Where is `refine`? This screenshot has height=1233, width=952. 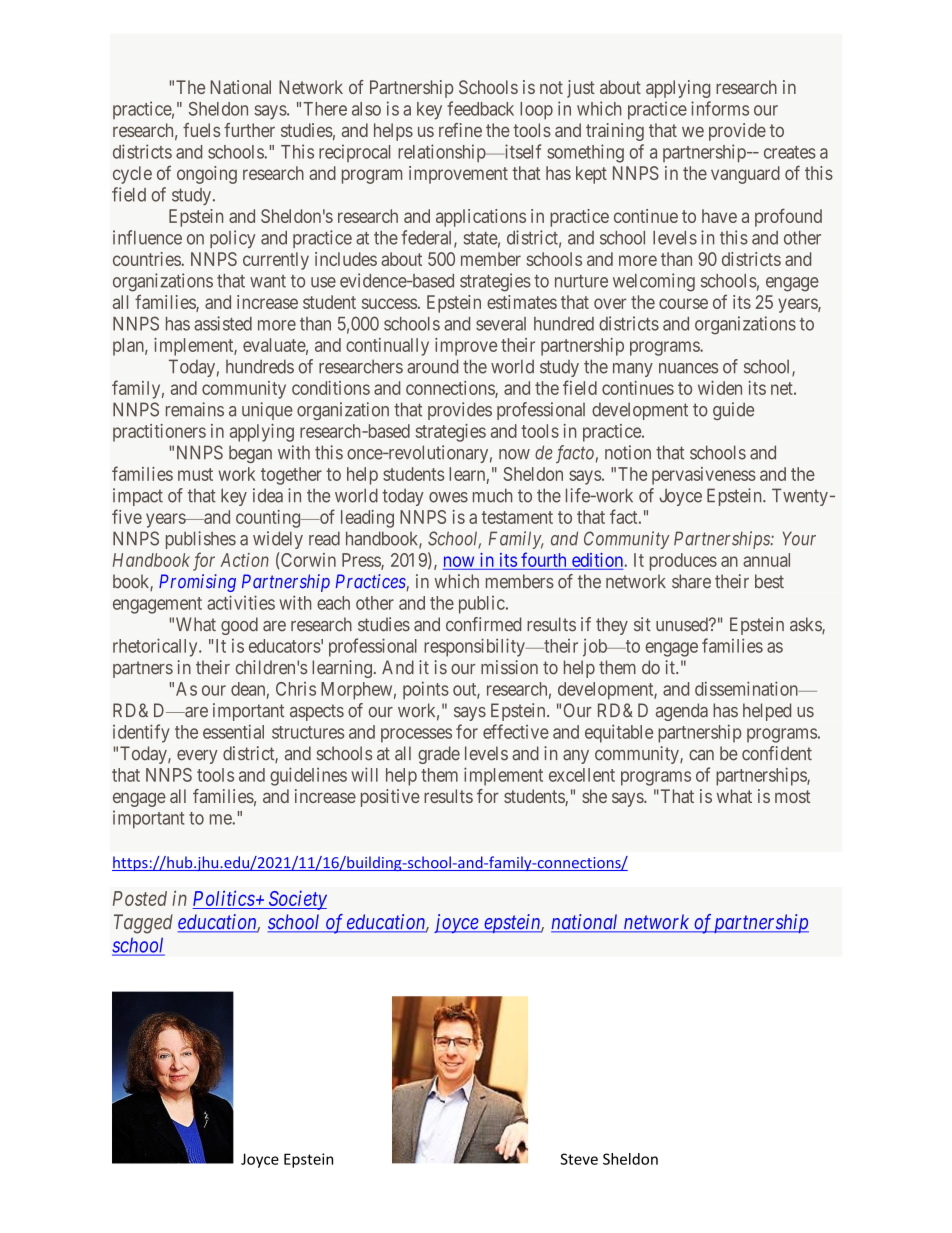
refine is located at coordinates (460, 130).
